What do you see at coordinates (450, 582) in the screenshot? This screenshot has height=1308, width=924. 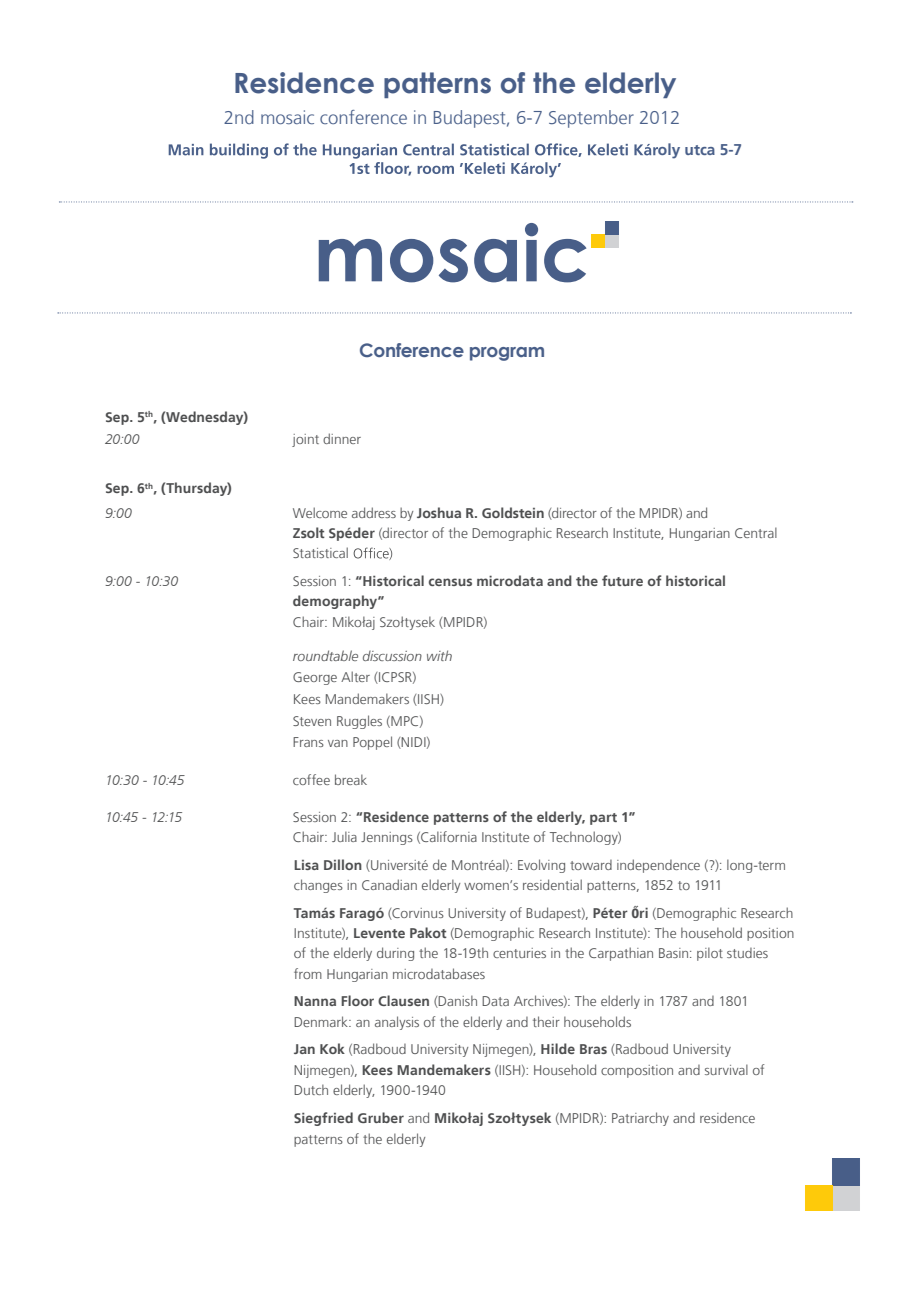 I see `census` at bounding box center [450, 582].
